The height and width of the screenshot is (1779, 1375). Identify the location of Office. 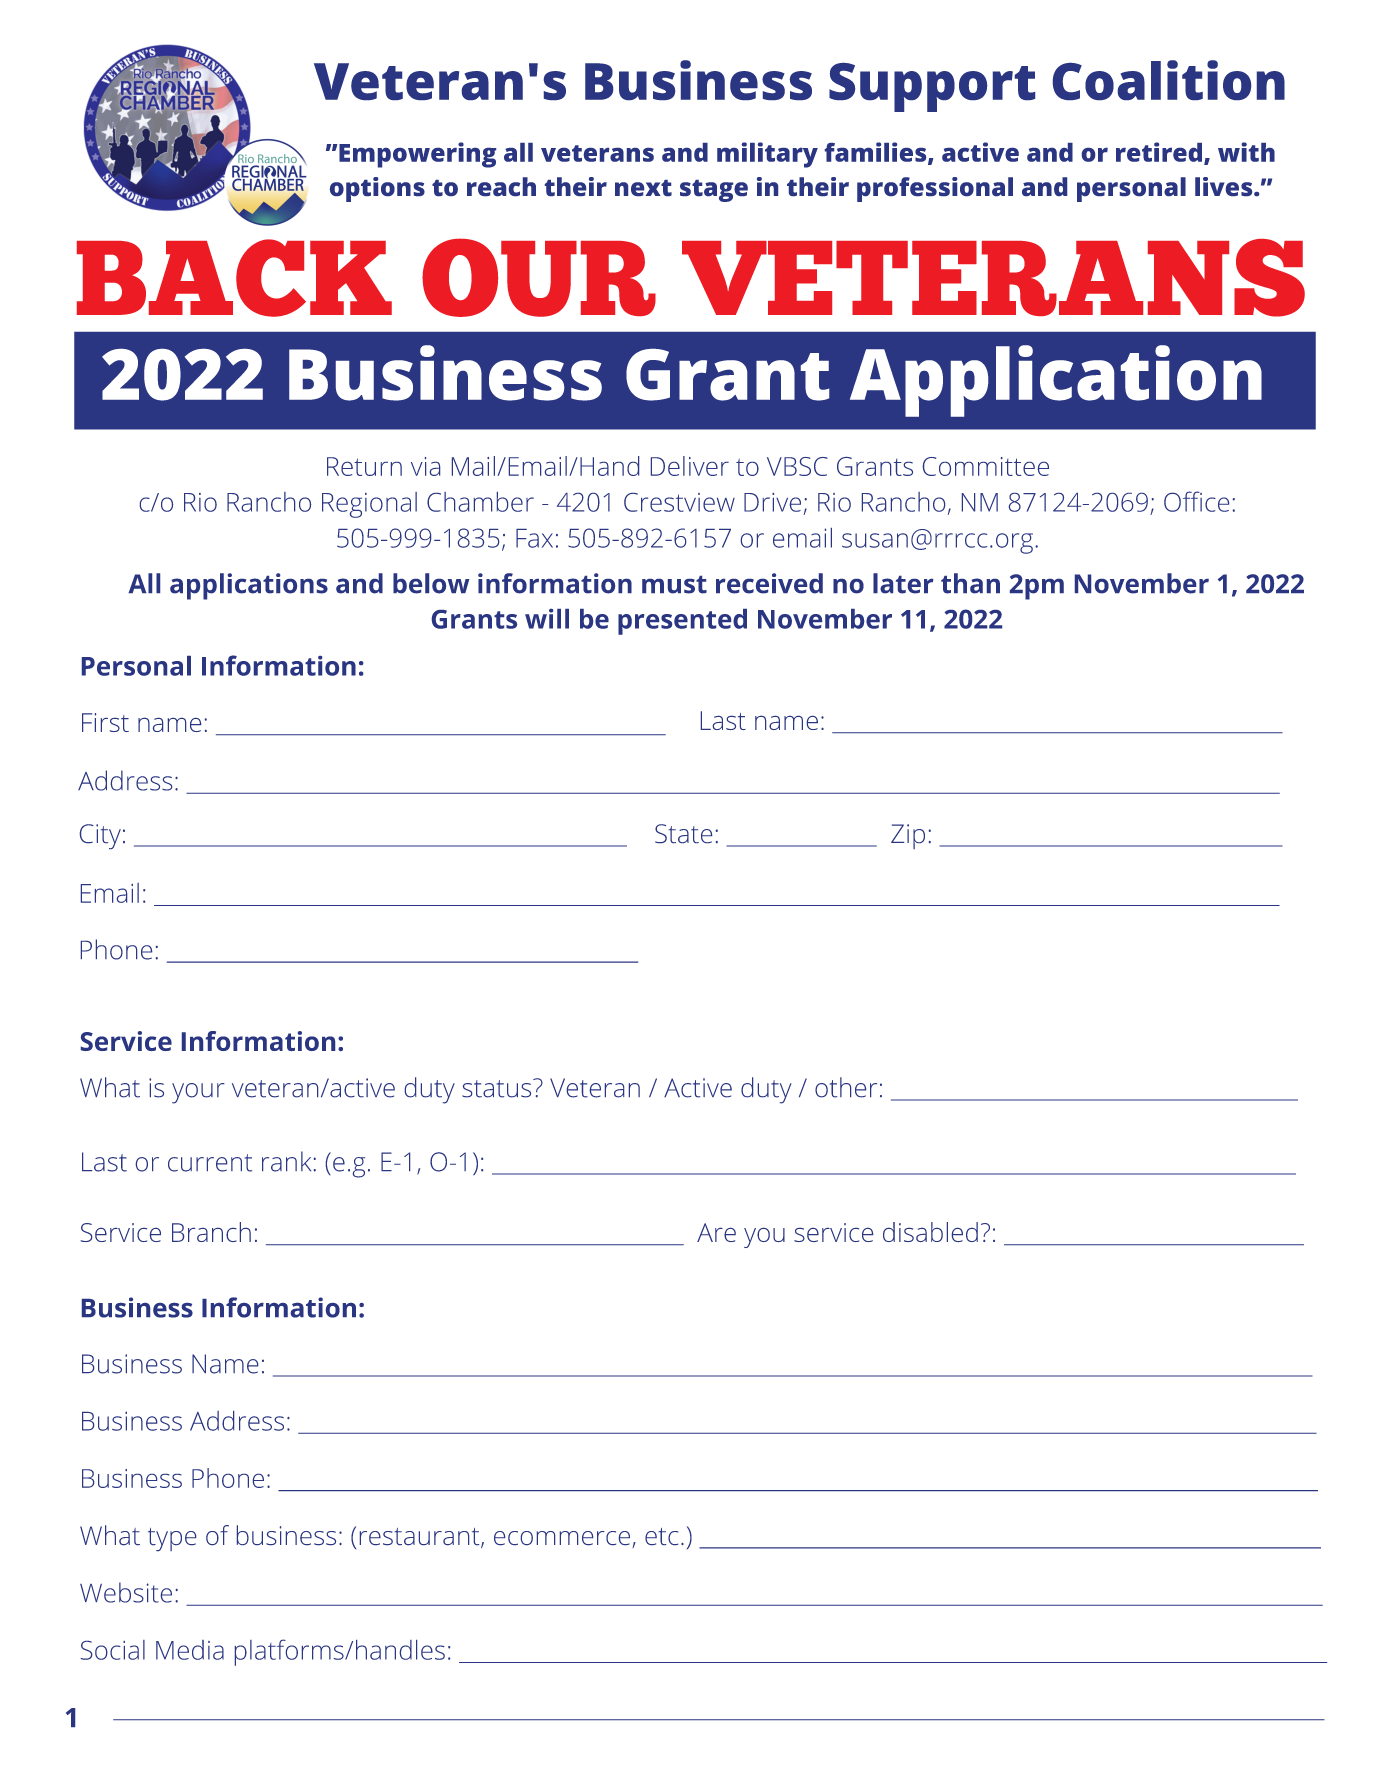
(1196, 501).
